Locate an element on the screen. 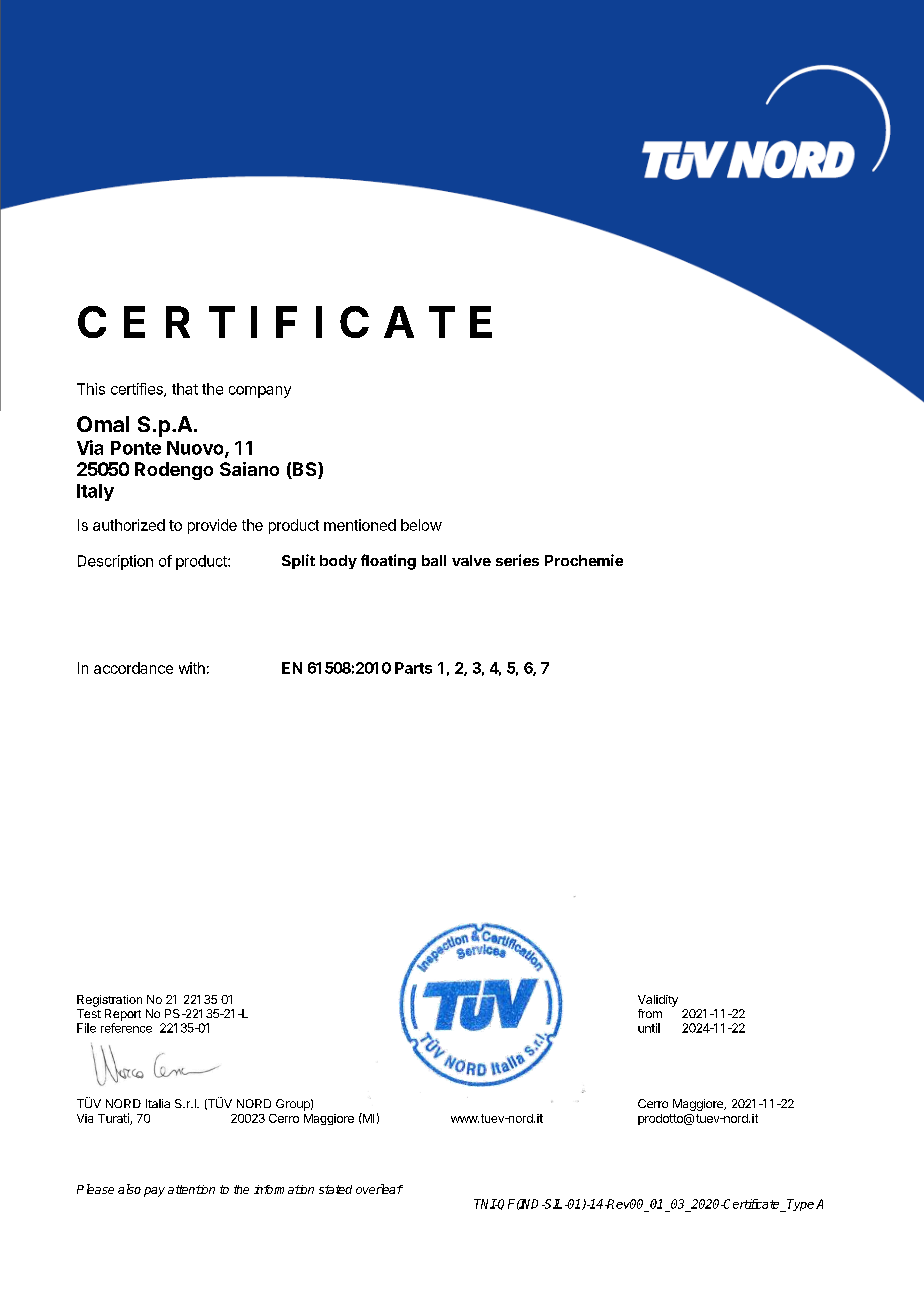 This screenshot has height=1308, width=924. Validity is located at coordinates (658, 1001).
